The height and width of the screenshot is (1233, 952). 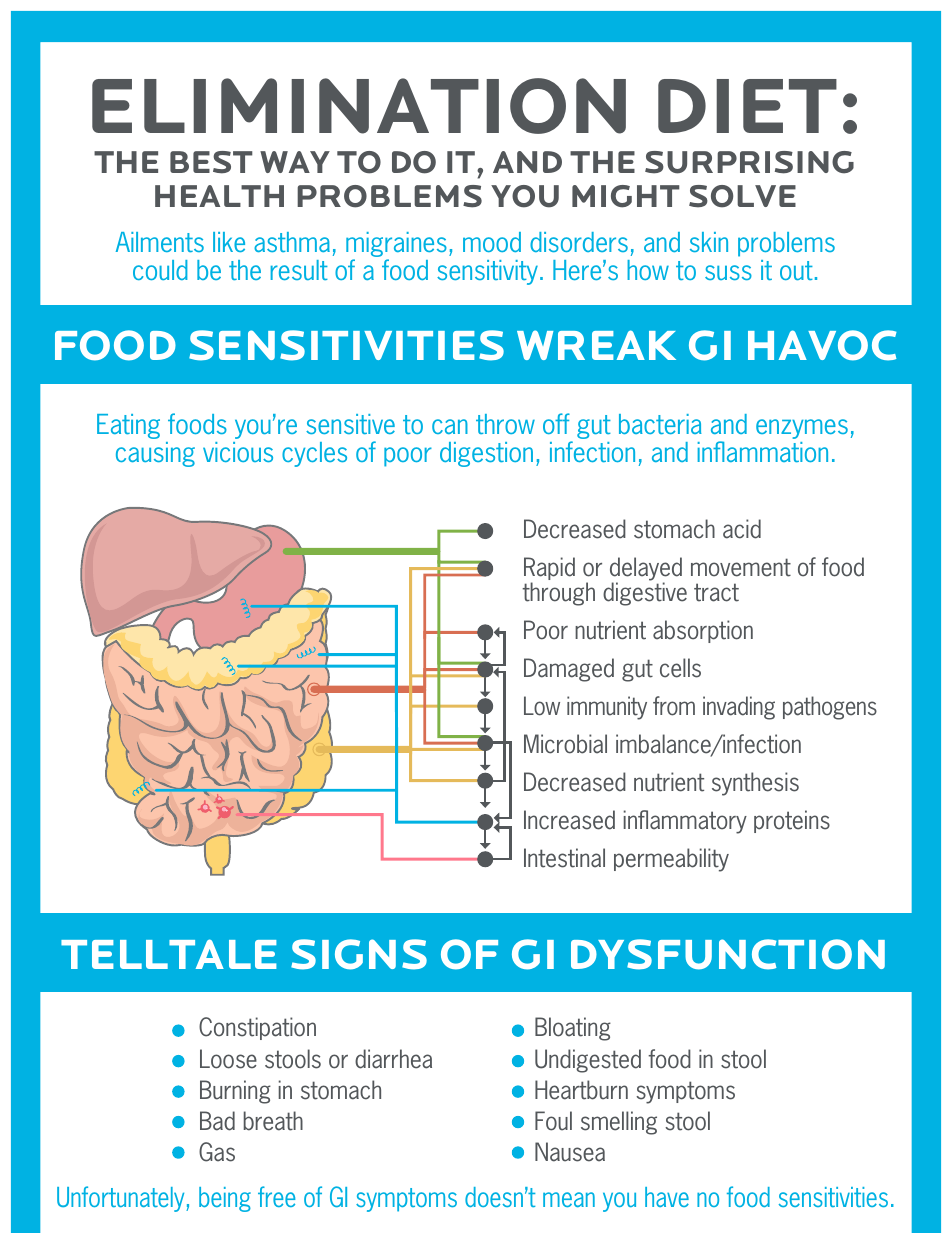 What do you see at coordinates (211, 162) in the screenshot?
I see `BEST` at bounding box center [211, 162].
